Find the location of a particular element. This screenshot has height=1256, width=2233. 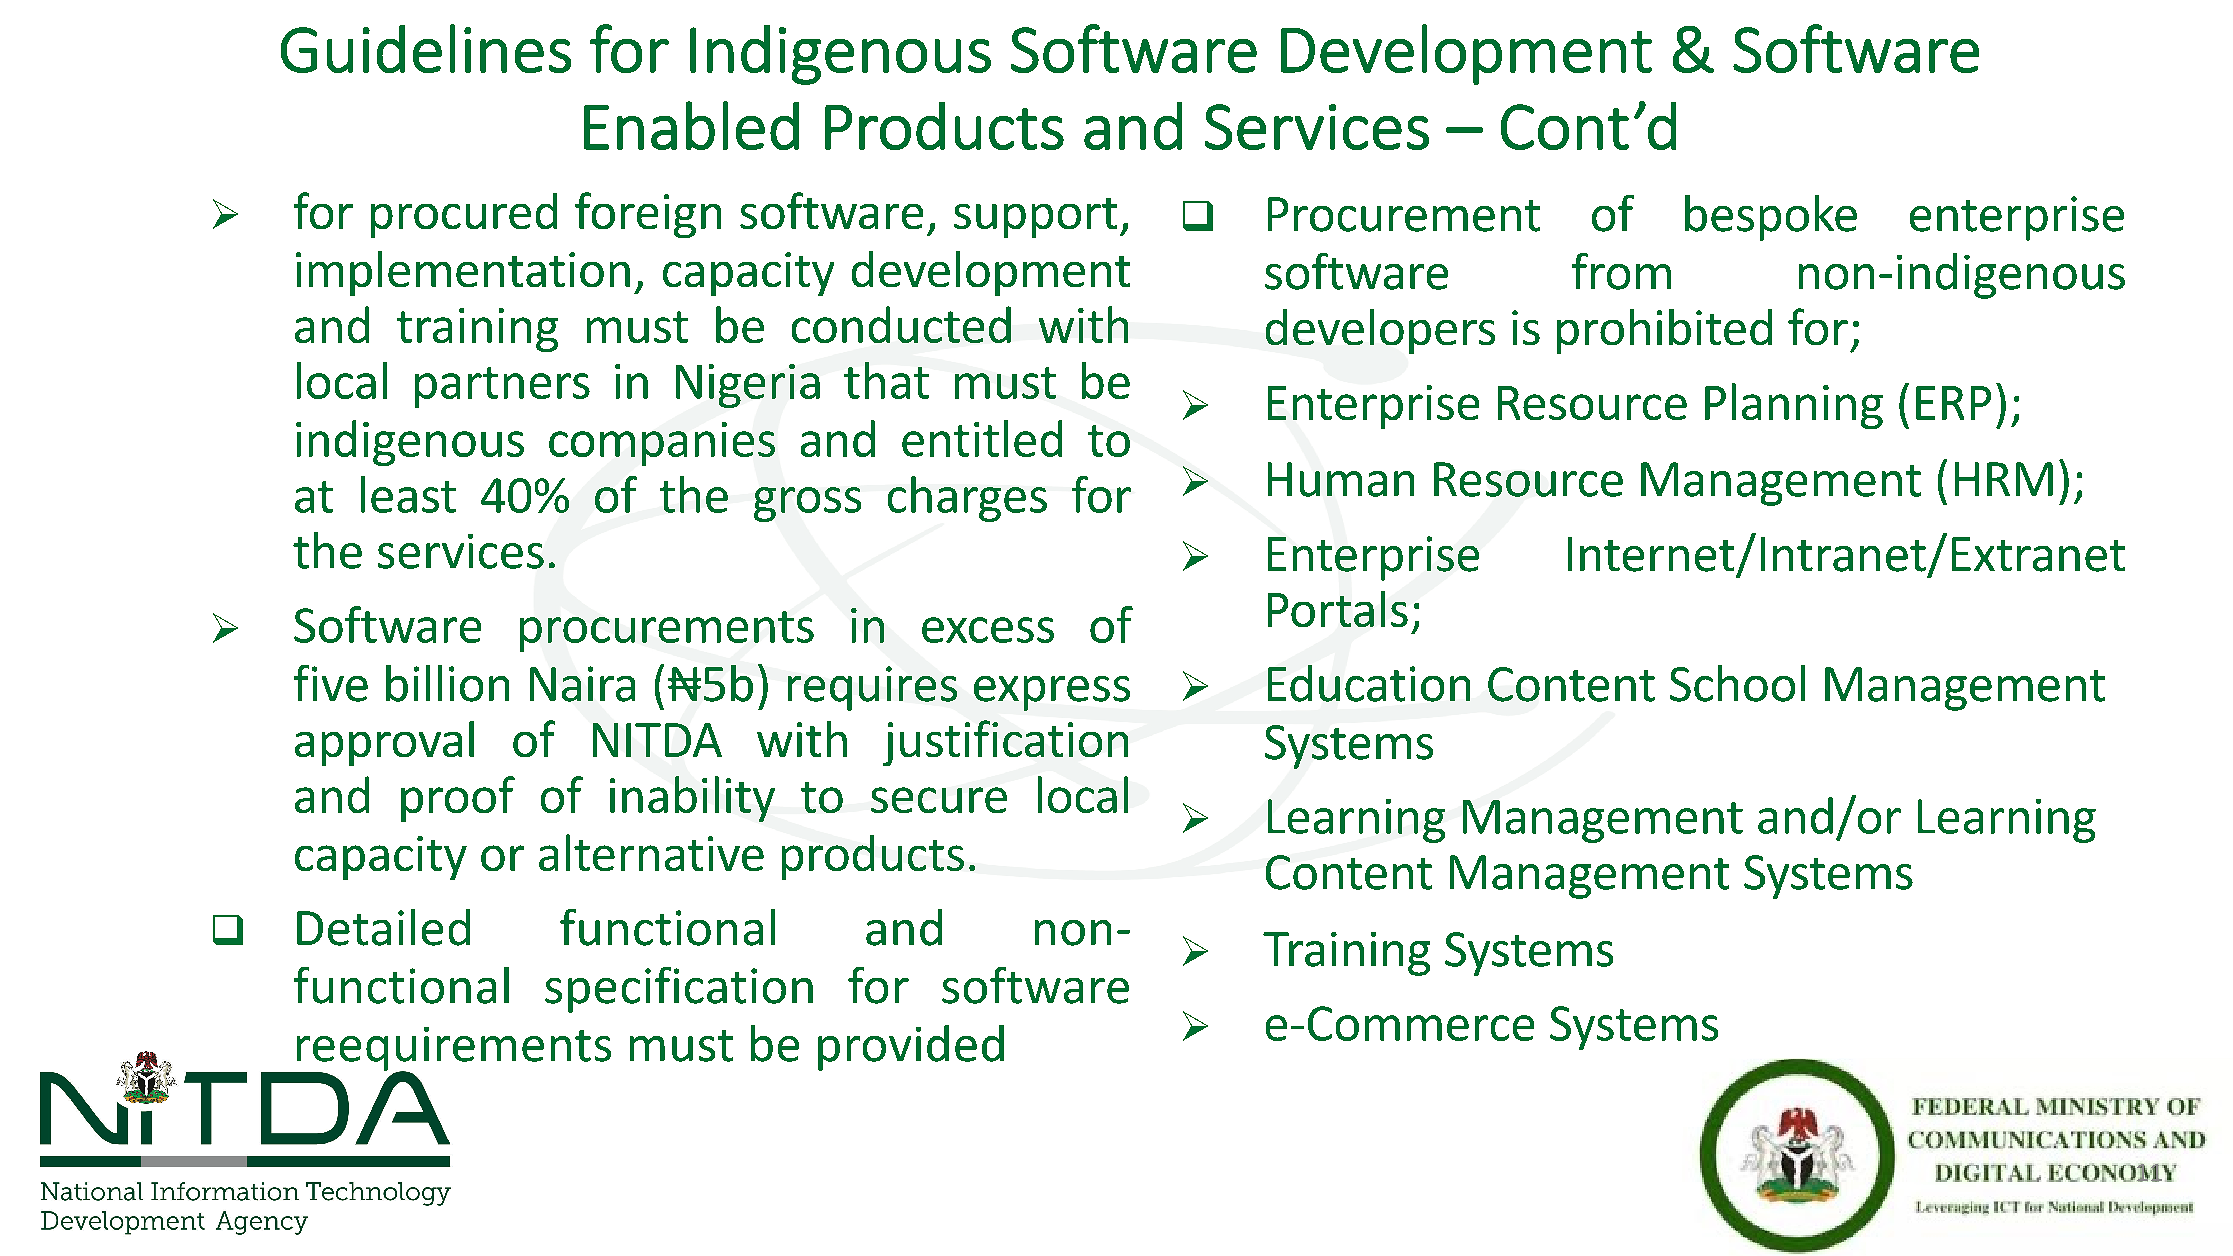

Guidelines is located at coordinates (426, 48).
